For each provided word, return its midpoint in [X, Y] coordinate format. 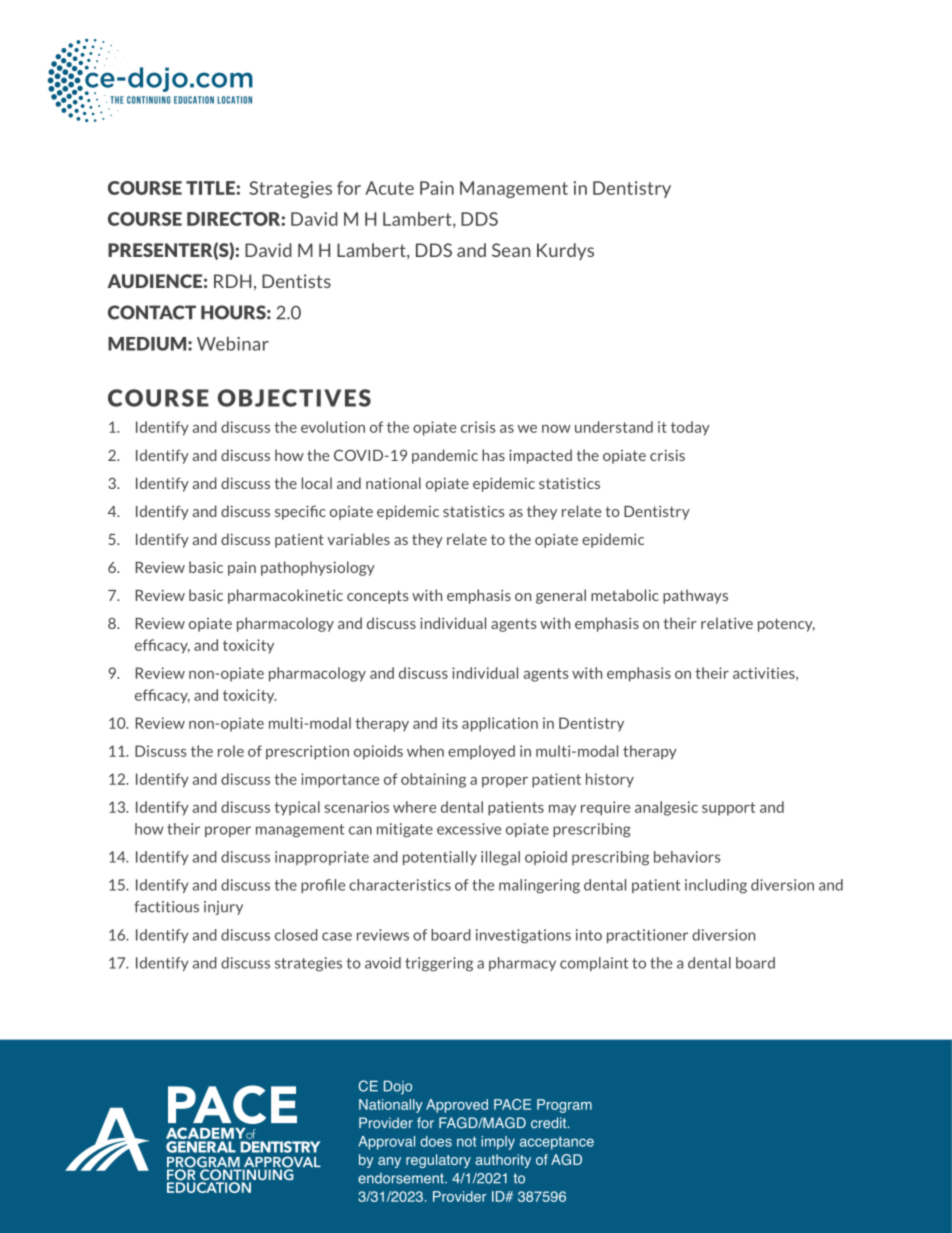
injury [223, 908]
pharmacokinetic [285, 596]
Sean [511, 250]
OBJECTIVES [294, 398]
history [610, 780]
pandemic [445, 456]
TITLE [210, 188]
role [231, 751]
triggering [439, 964]
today [690, 428]
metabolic [625, 595]
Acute [389, 188]
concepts [378, 597]
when [425, 751]
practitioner [647, 936]
